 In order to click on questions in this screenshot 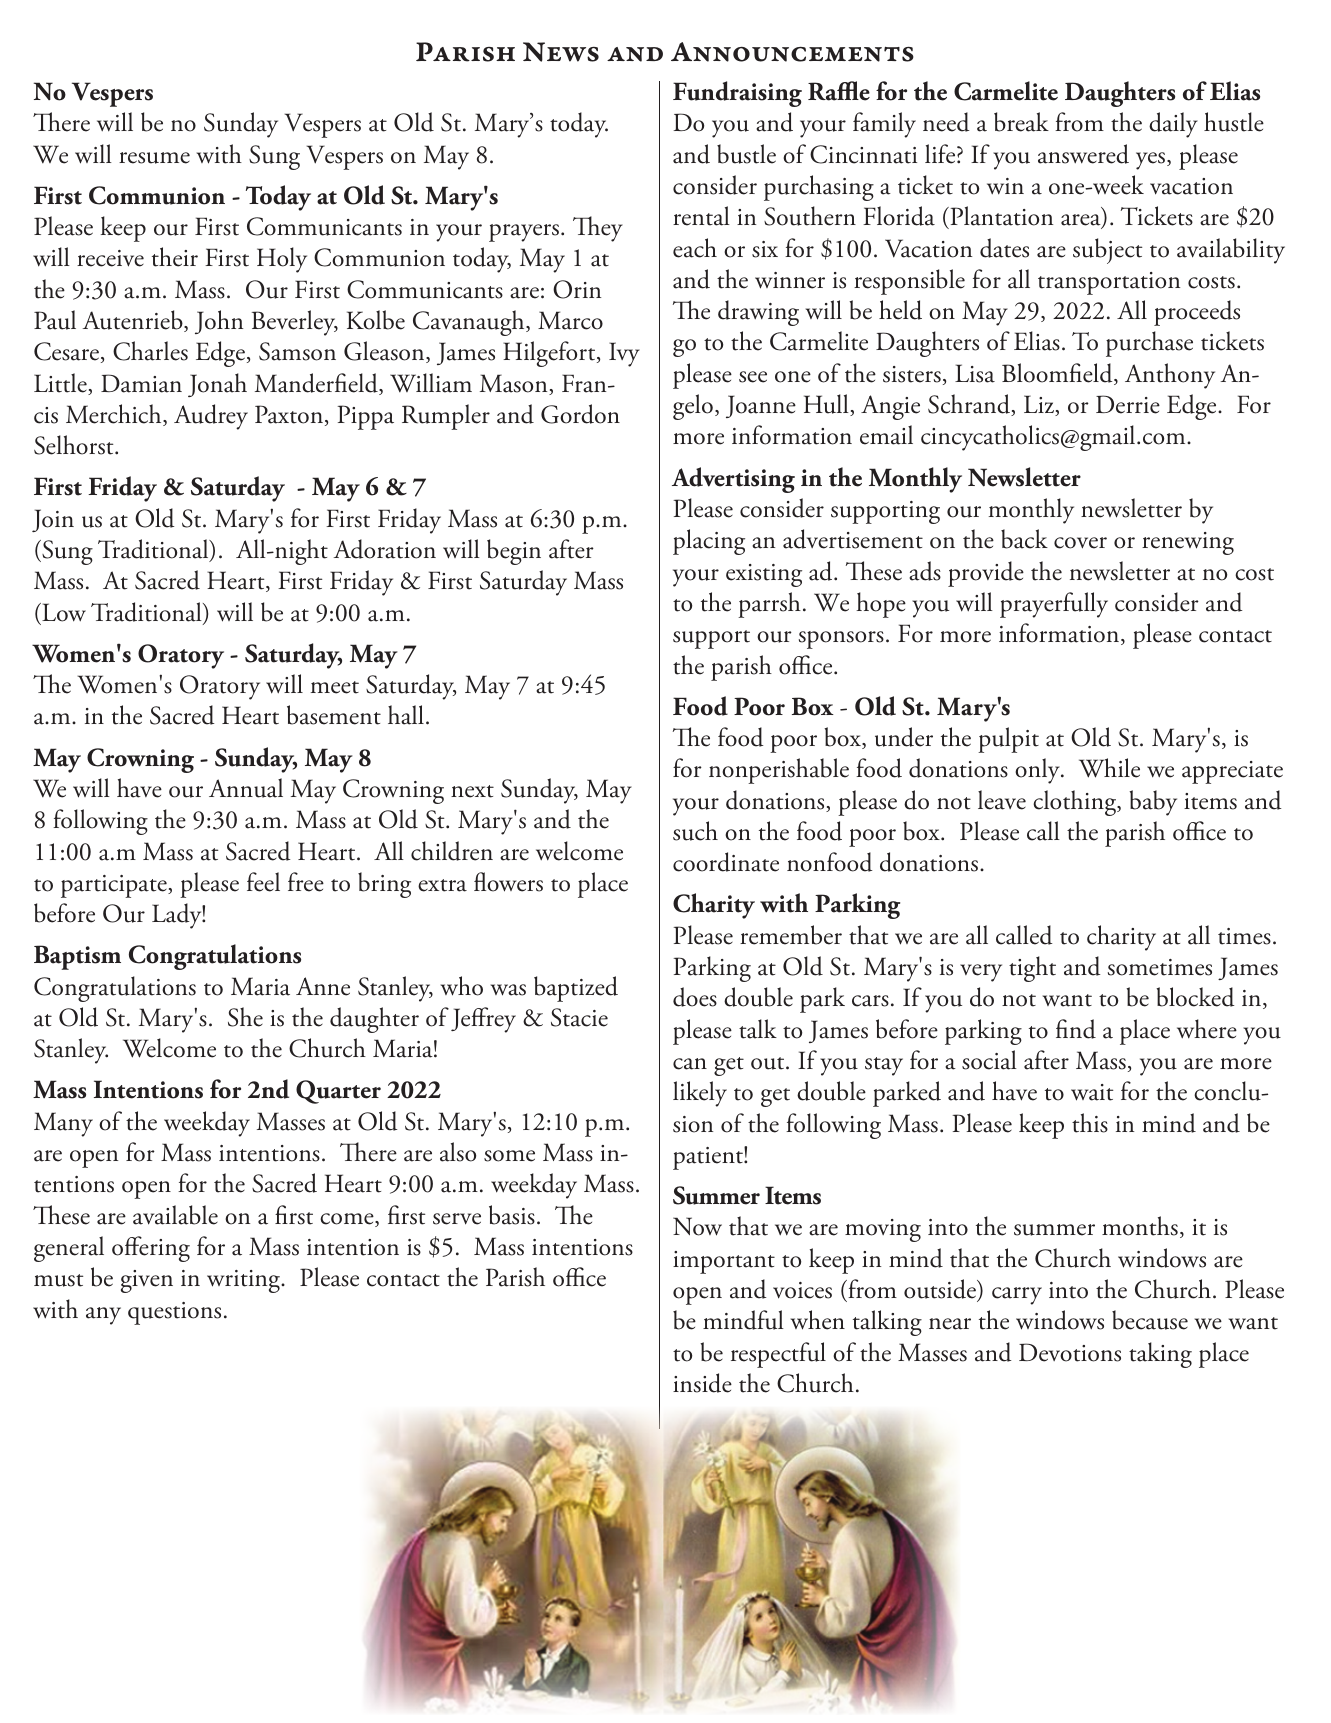, I will do `click(174, 1313)`.
